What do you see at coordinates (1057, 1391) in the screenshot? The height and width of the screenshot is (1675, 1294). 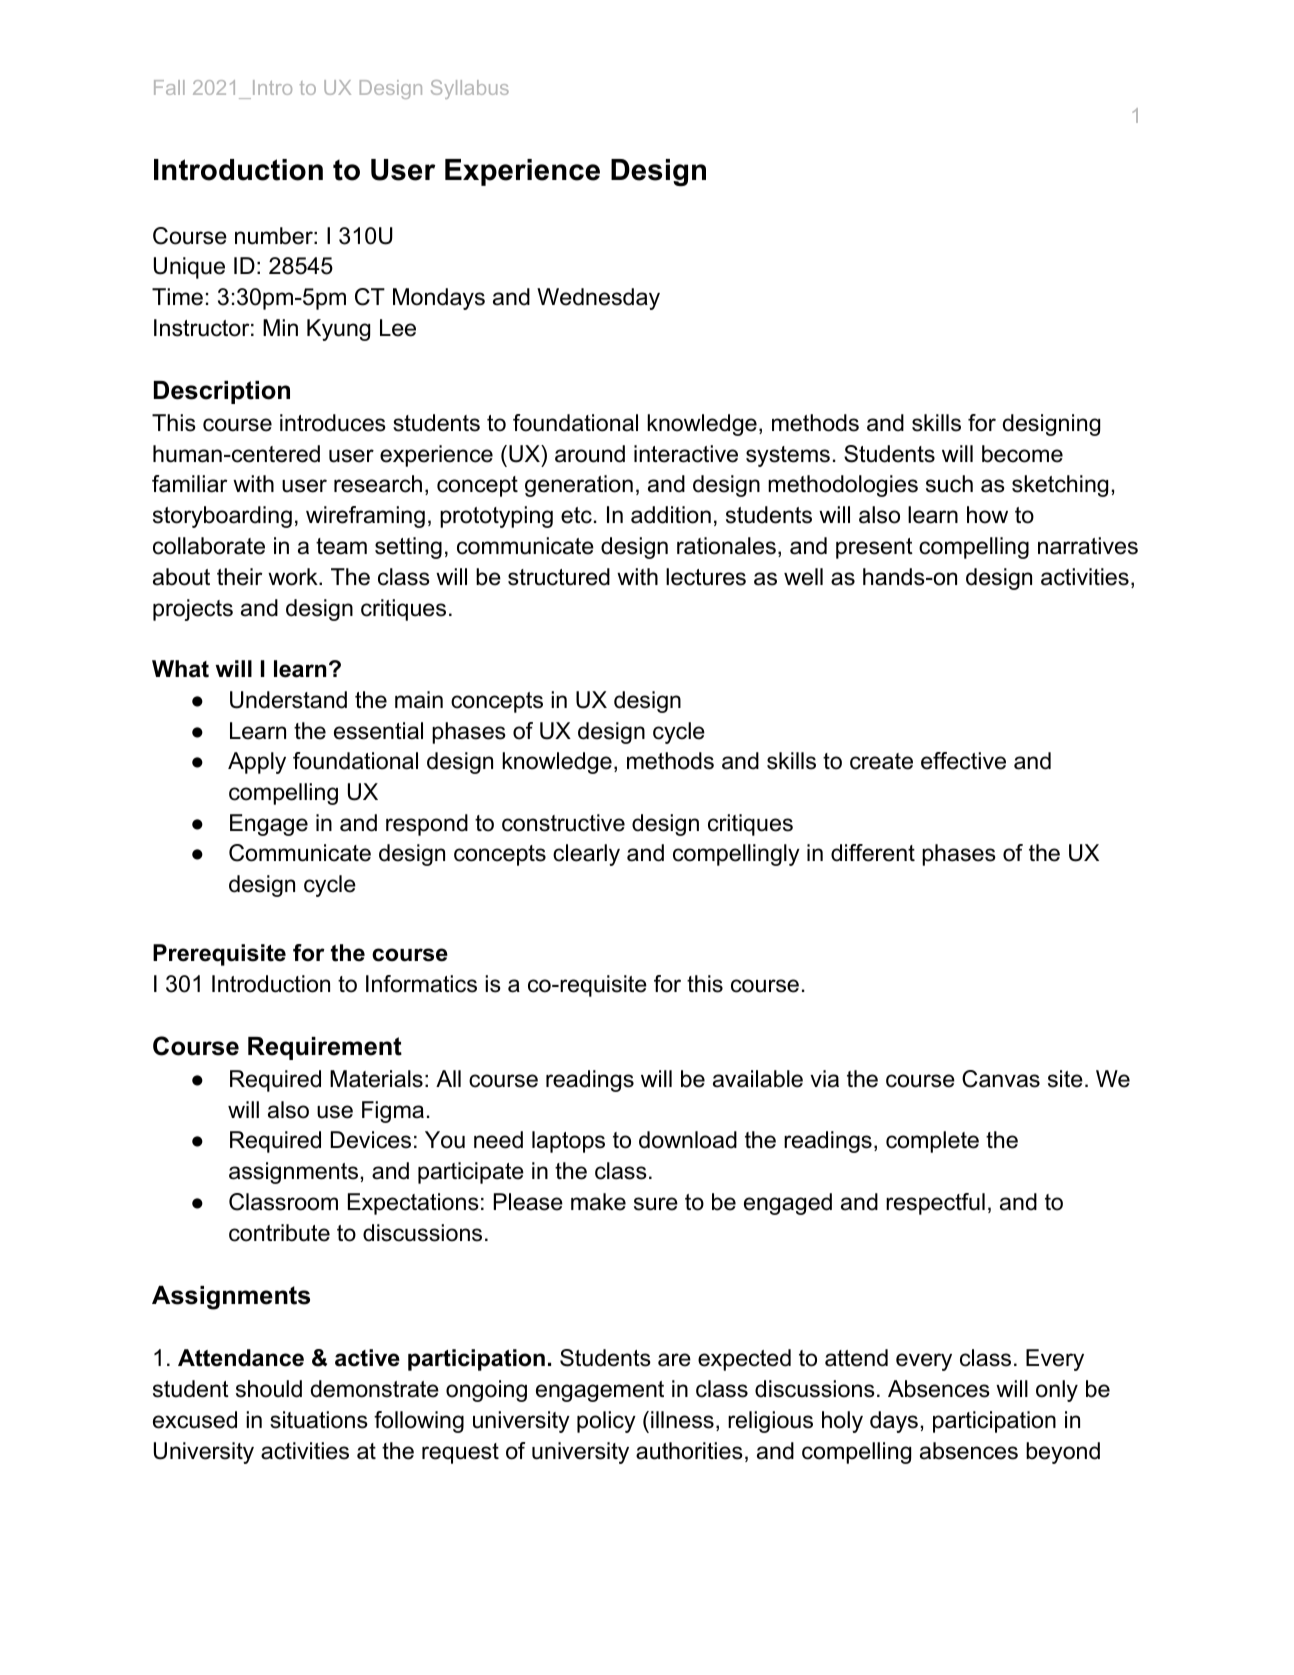 I see `only` at bounding box center [1057, 1391].
